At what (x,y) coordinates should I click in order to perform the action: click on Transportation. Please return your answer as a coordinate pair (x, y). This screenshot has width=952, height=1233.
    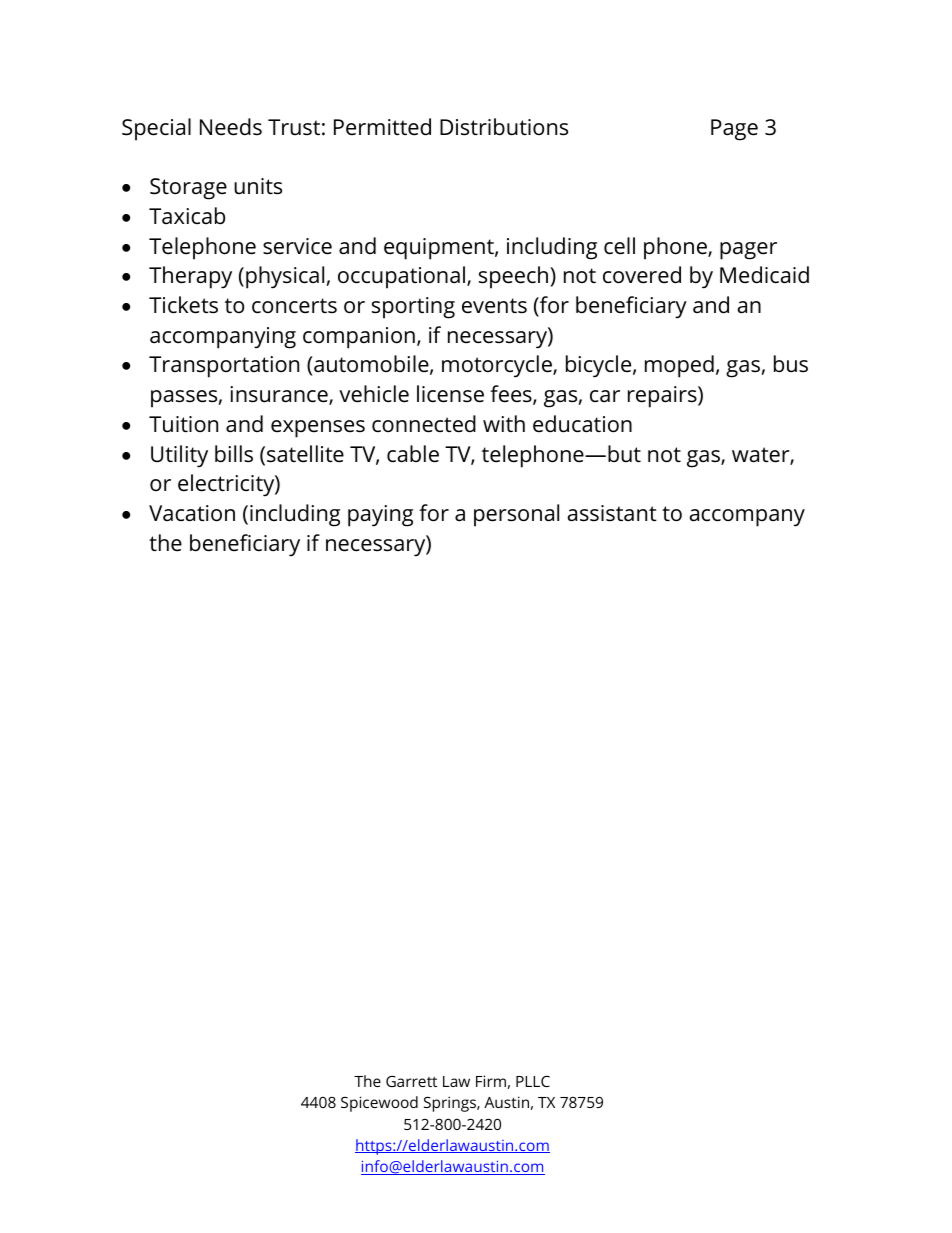
    Looking at the image, I should click on (224, 367).
